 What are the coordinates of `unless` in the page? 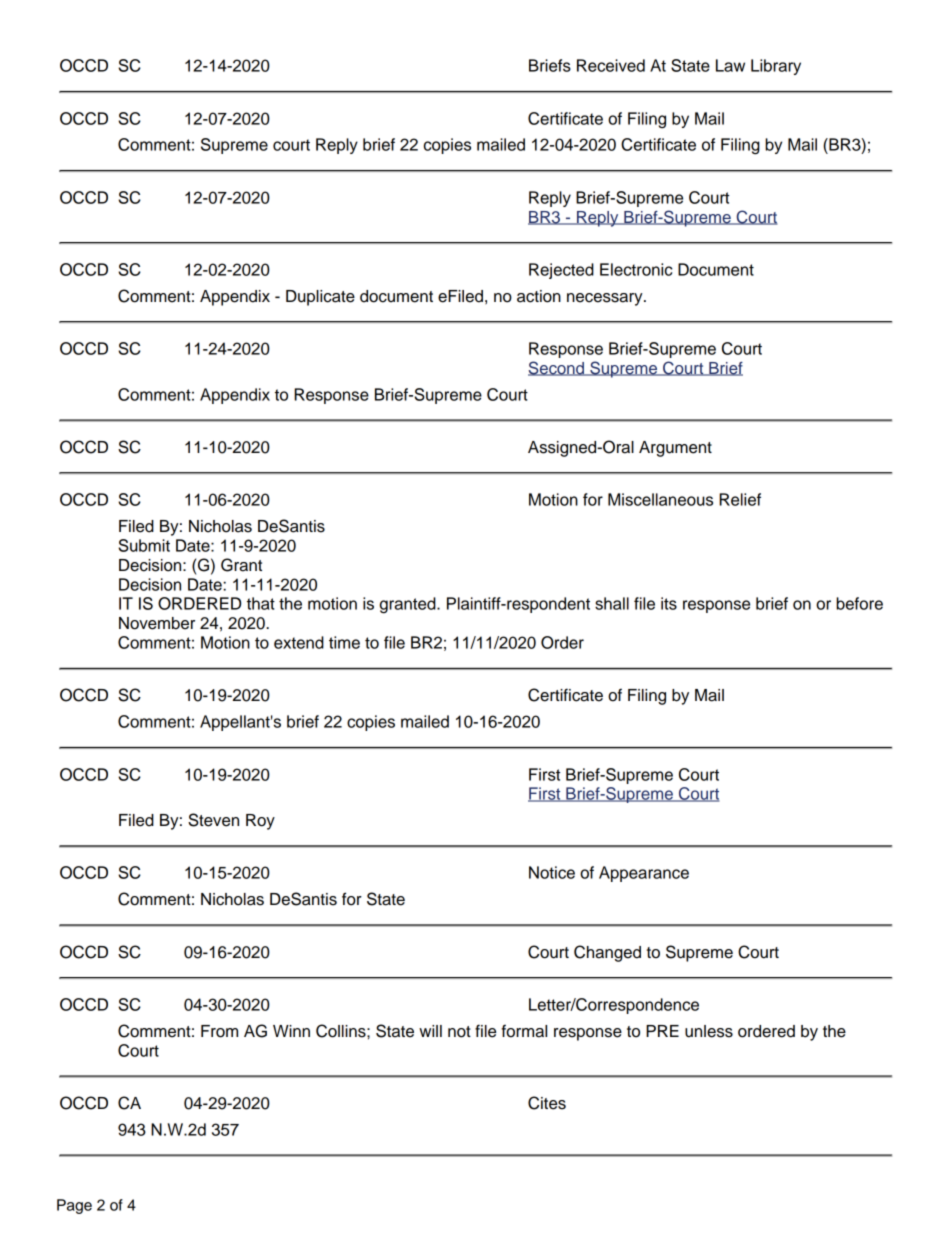 It's located at (709, 1031).
